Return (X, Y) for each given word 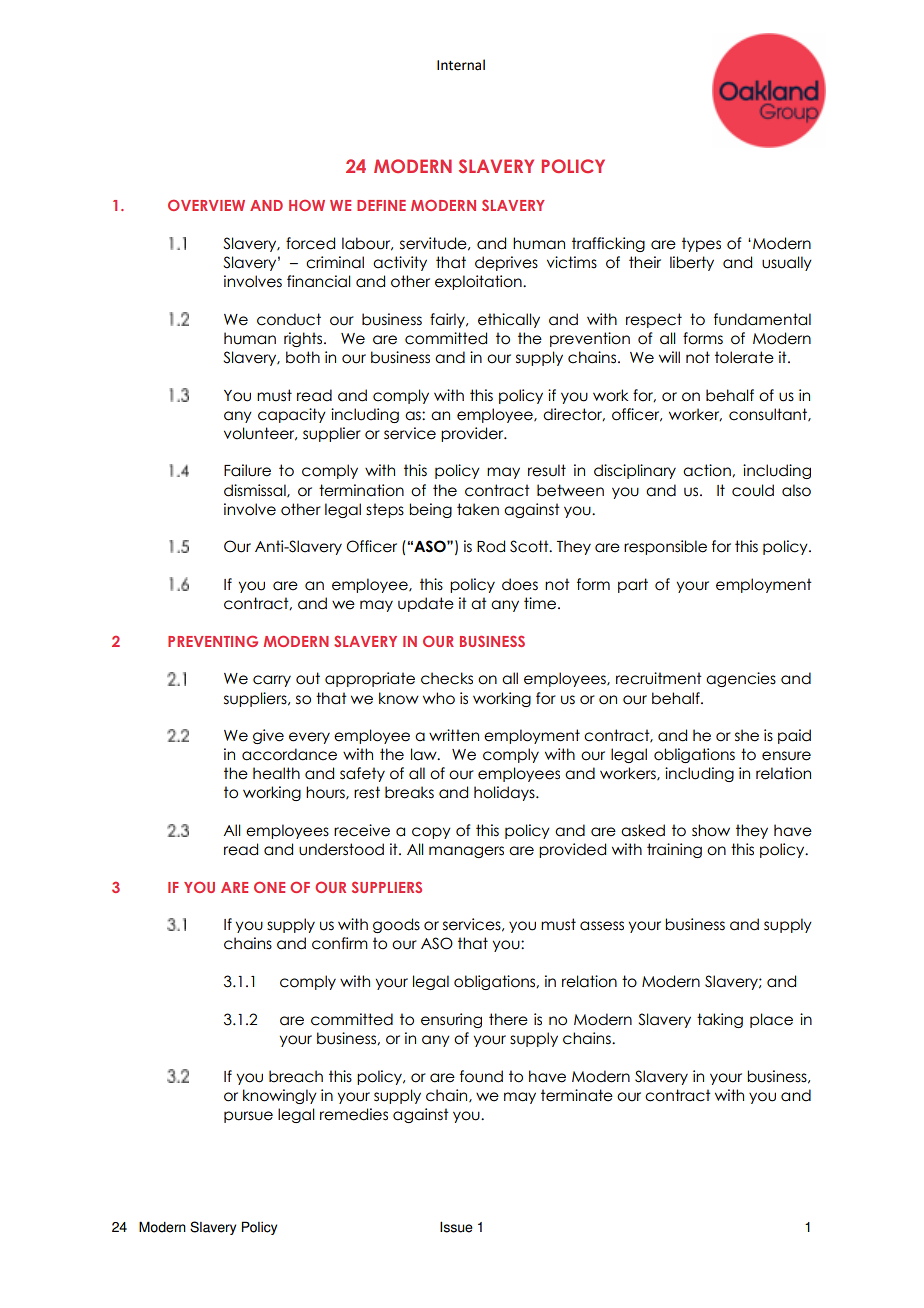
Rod (491, 546)
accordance (289, 754)
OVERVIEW (206, 205)
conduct (289, 319)
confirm (340, 943)
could (753, 490)
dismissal (256, 491)
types (701, 244)
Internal (461, 65)
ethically (509, 320)
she (747, 735)
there (508, 1019)
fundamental (762, 319)
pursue (248, 1117)
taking (720, 1020)
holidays (505, 793)
